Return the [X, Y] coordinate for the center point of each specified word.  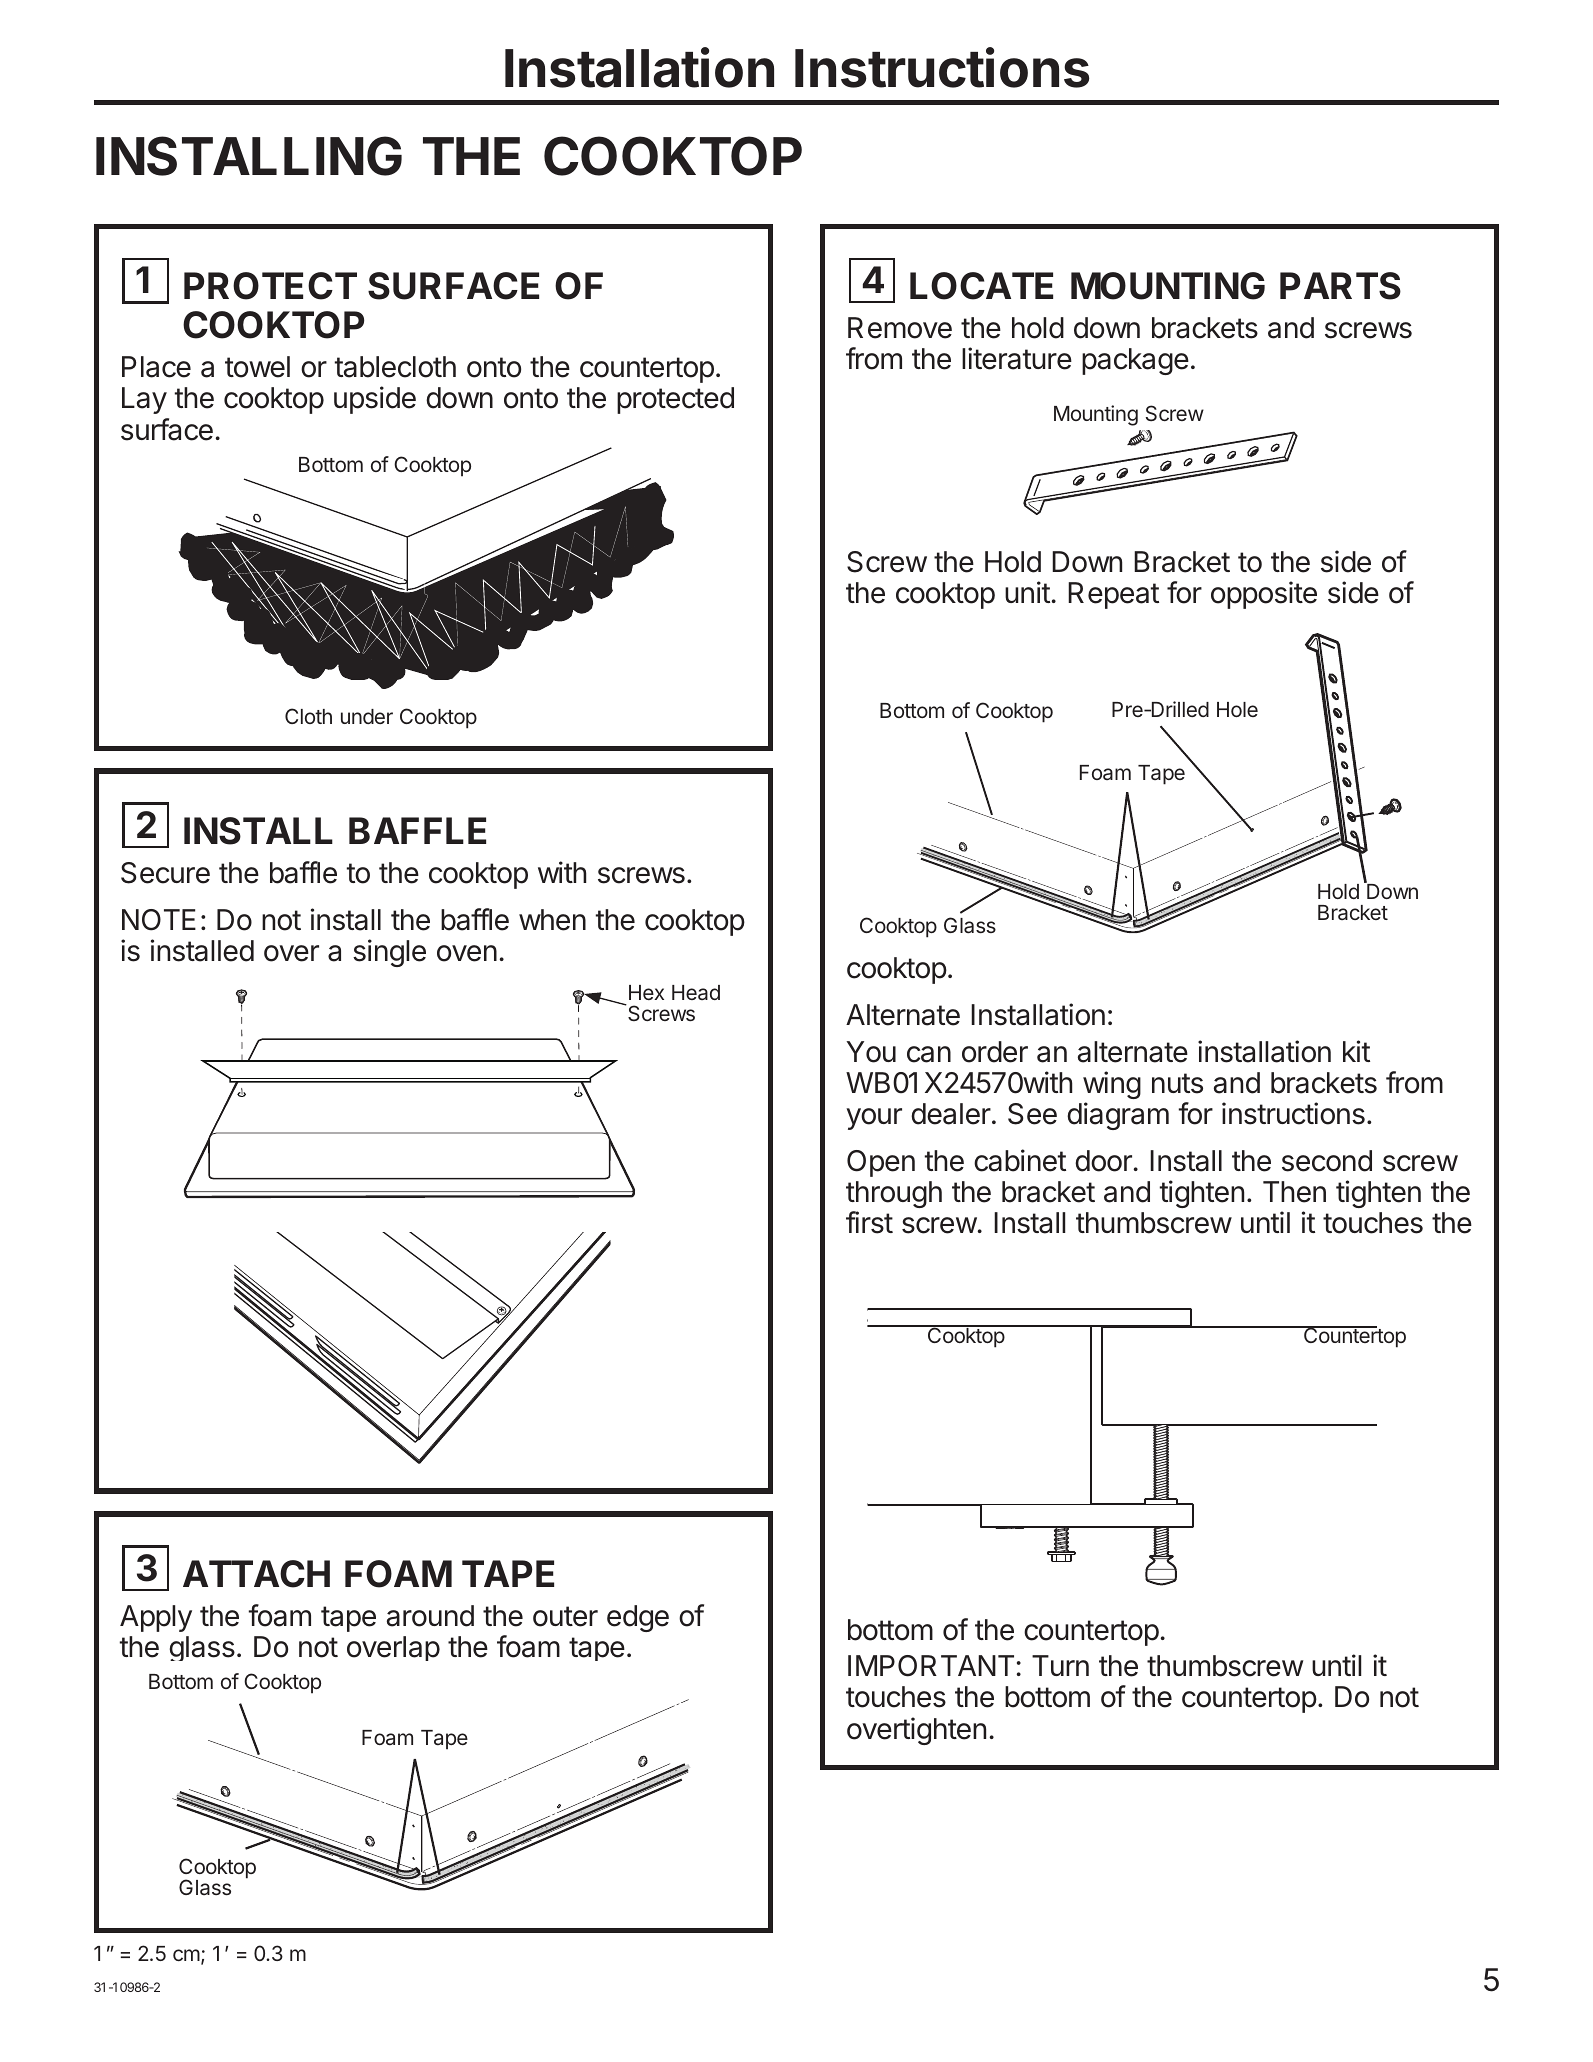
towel [257, 367]
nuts [1177, 1083]
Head [696, 992]
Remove [900, 328]
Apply [156, 1618]
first [869, 1222]
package [1135, 361]
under [367, 716]
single [389, 953]
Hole [1237, 709]
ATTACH [256, 1574]
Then [1294, 1192]
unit [1027, 592]
